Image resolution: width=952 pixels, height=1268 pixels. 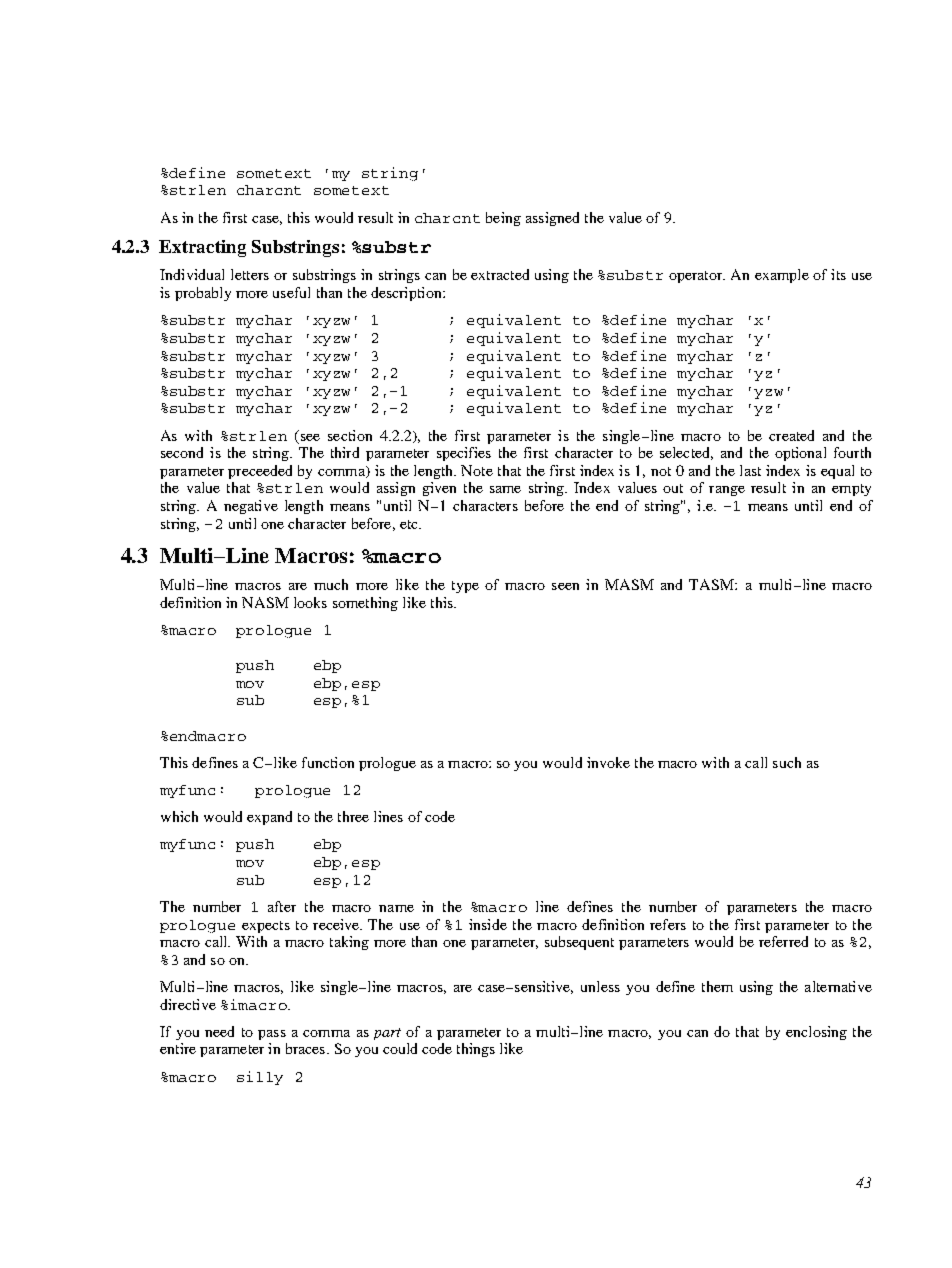 What do you see at coordinates (782, 276) in the document?
I see `example` at bounding box center [782, 276].
